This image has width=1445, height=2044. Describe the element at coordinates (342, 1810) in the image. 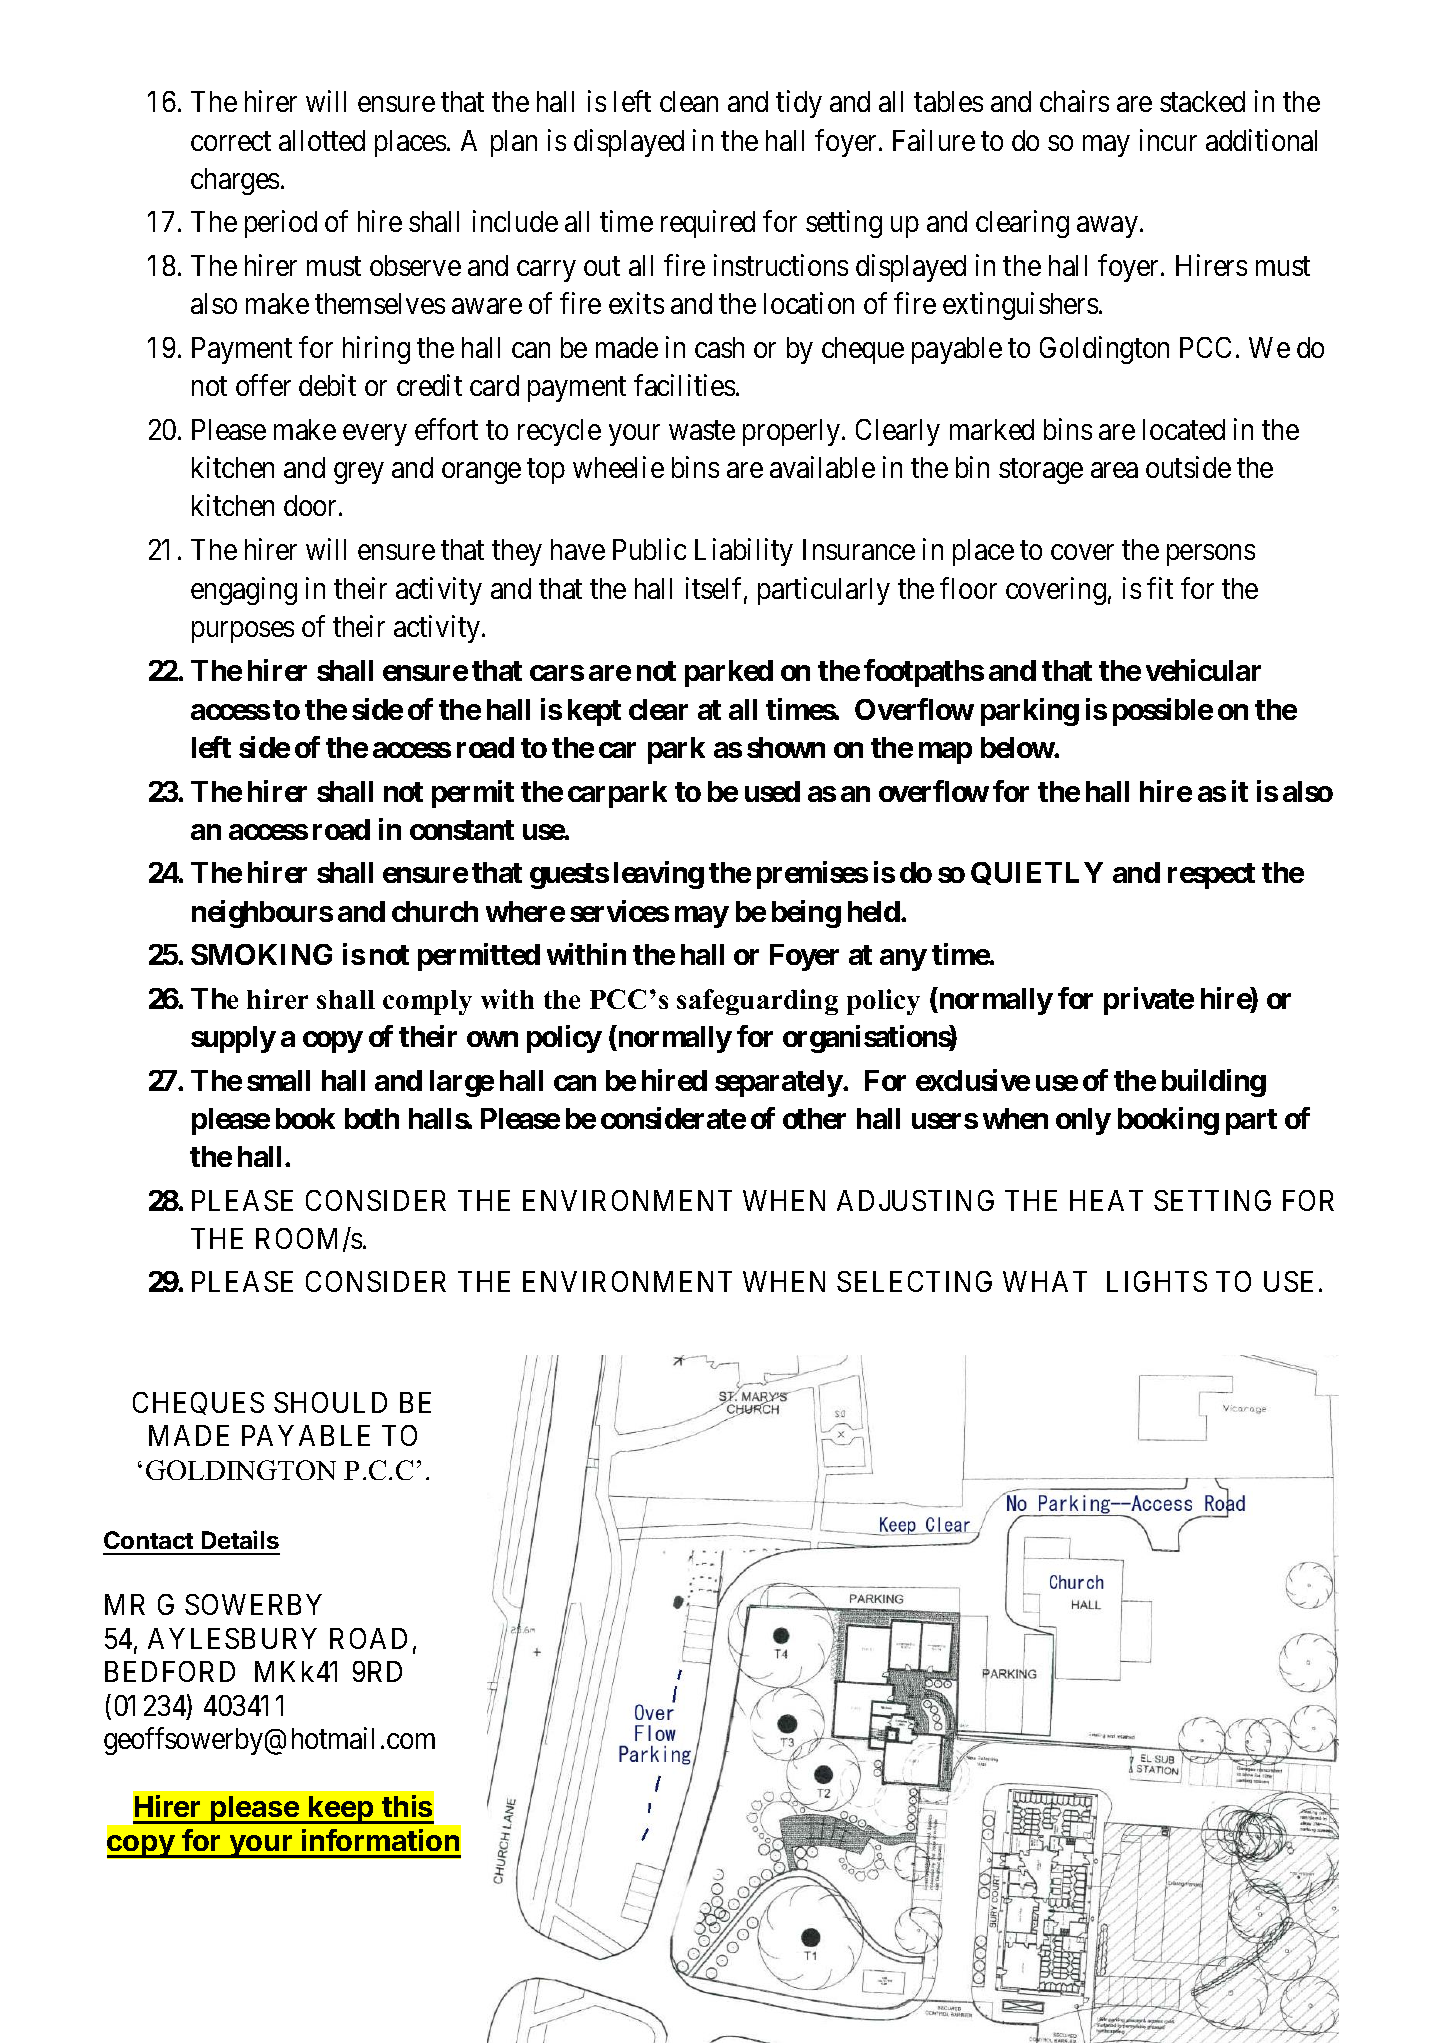

I see `keep` at that location.
